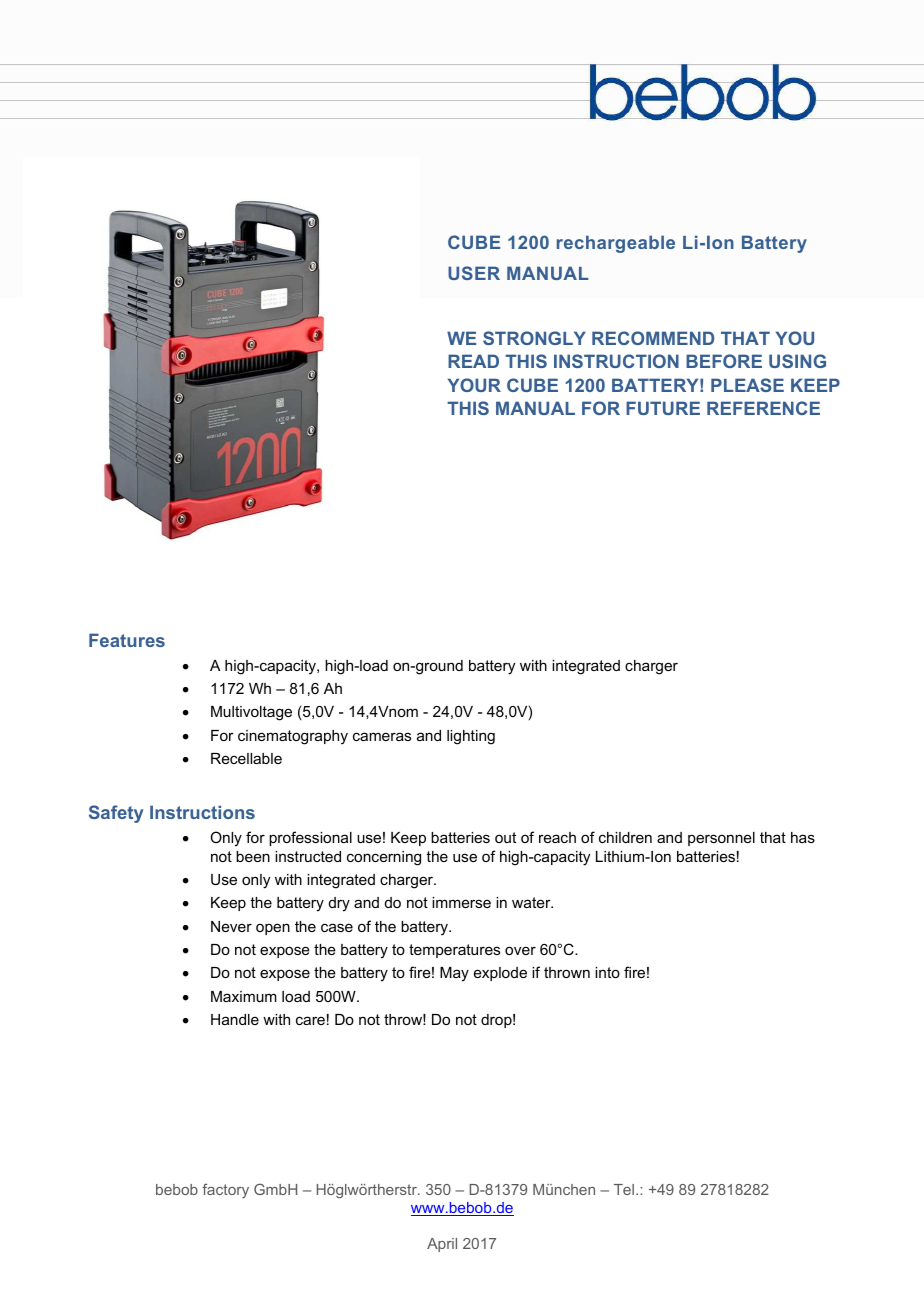 The height and width of the screenshot is (1308, 924). I want to click on lighting, so click(471, 737).
